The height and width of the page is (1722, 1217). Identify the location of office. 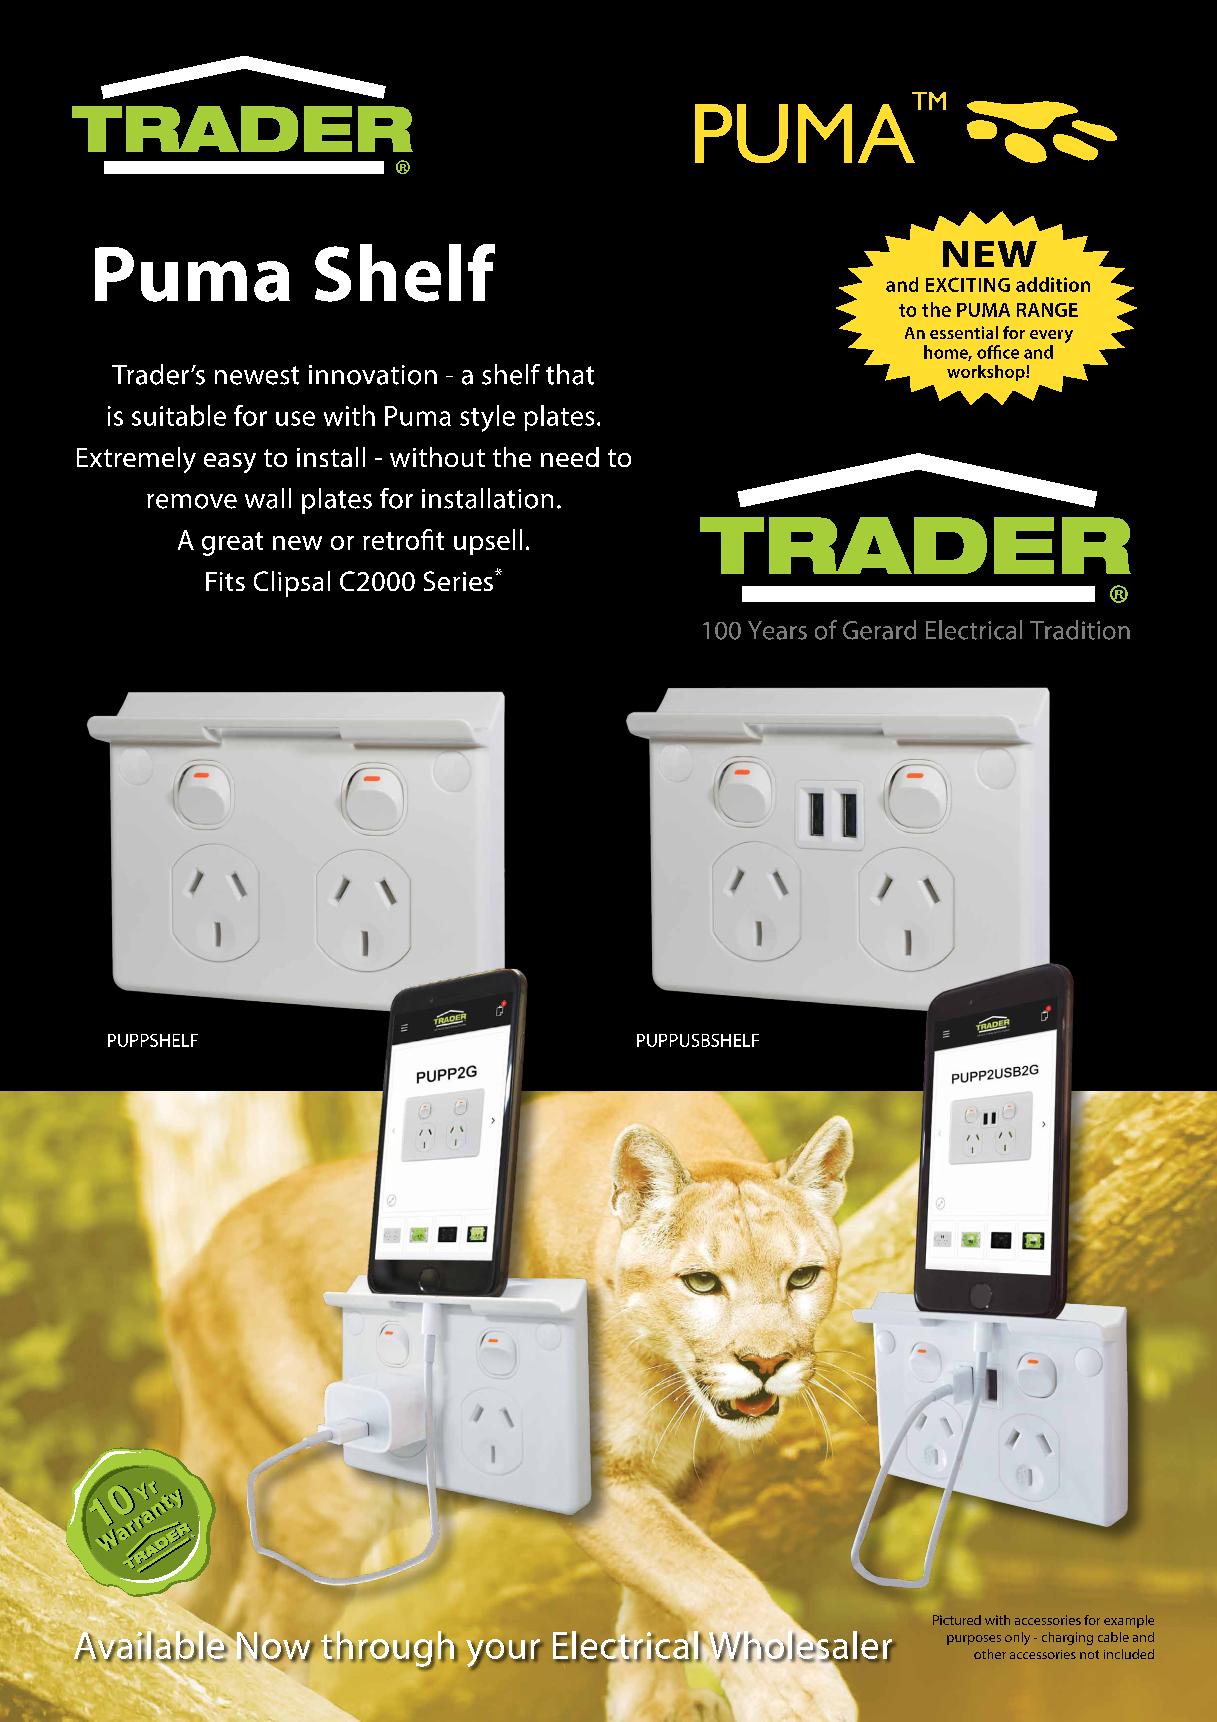
(998, 352).
